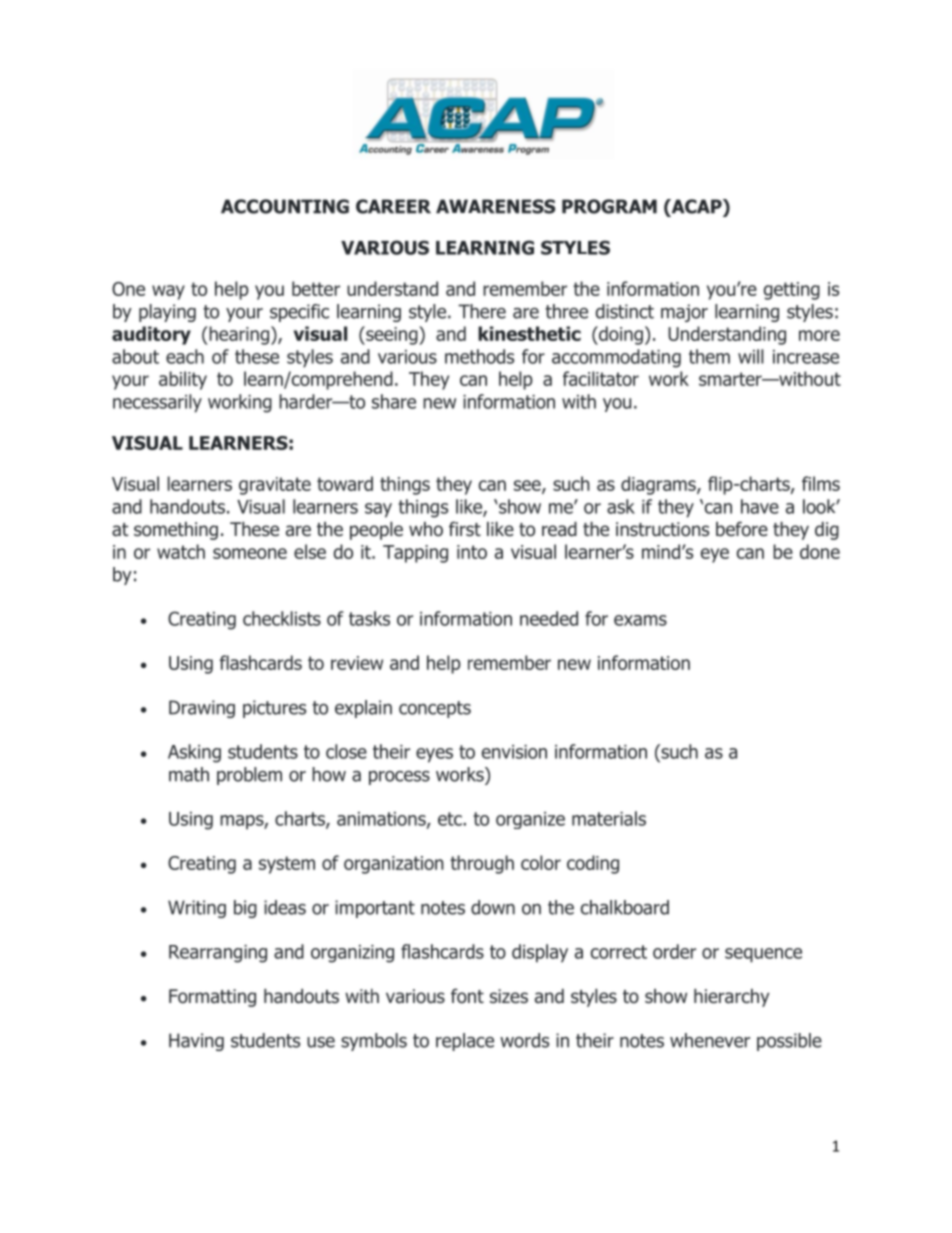 This screenshot has width=952, height=1233. Describe the element at coordinates (465, 529) in the screenshot. I see `first` at that location.
